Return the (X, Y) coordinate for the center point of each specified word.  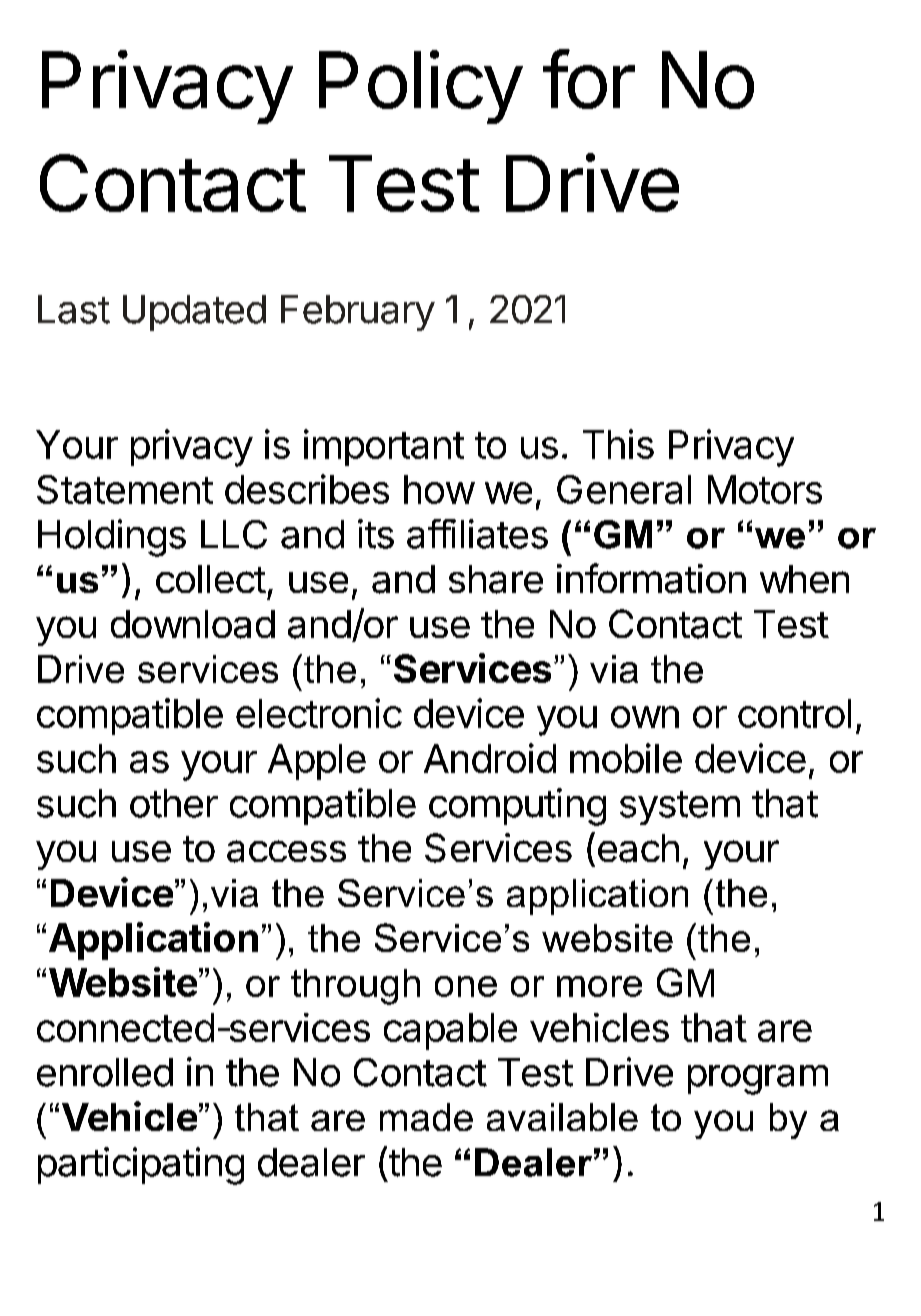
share (496, 579)
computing (517, 807)
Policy (420, 87)
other (174, 803)
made (426, 1117)
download (193, 624)
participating (141, 1166)
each (638, 848)
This (618, 444)
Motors (765, 489)
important (384, 447)
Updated (194, 313)
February (358, 313)
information (651, 578)
